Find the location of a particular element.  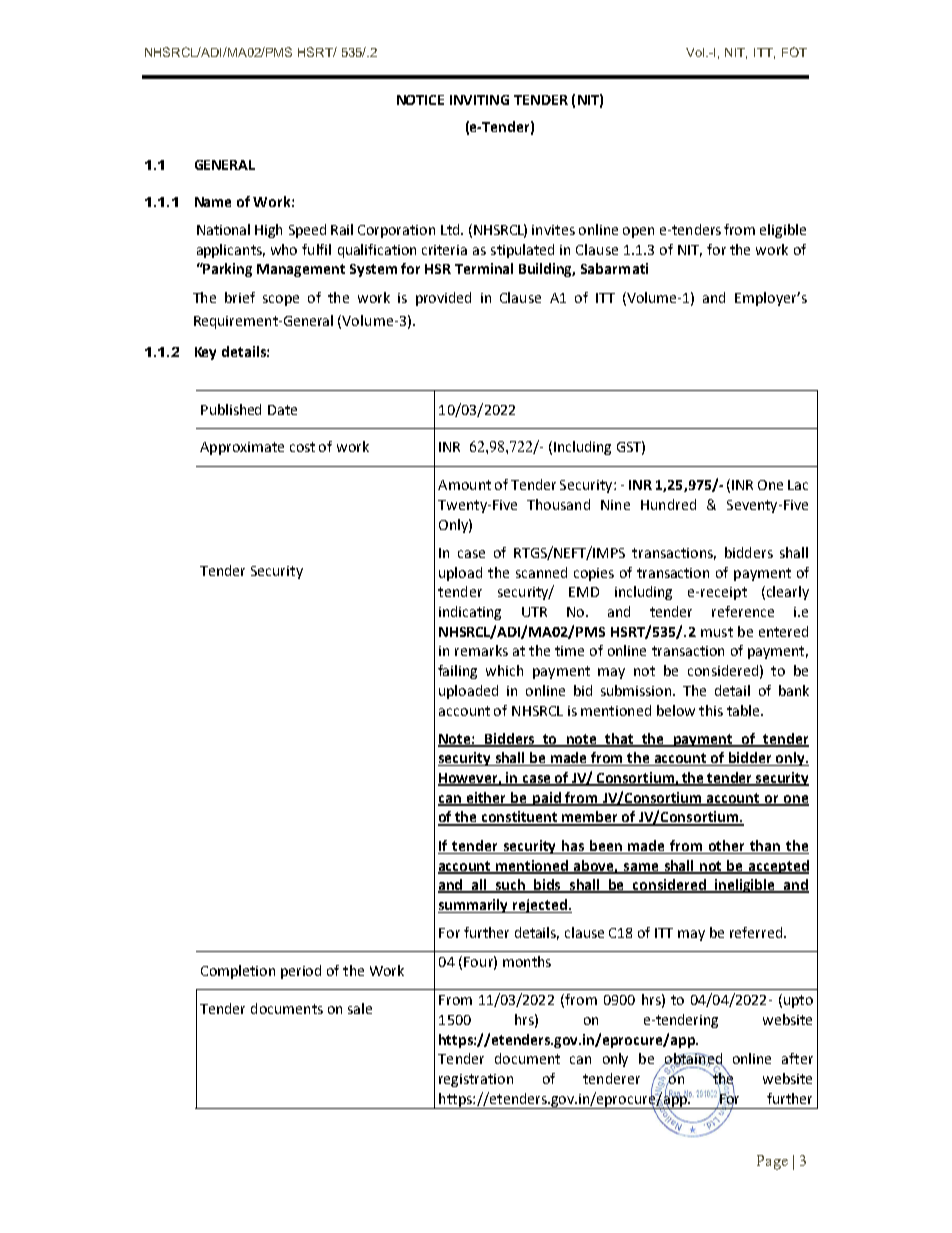

Name is located at coordinates (213, 202).
